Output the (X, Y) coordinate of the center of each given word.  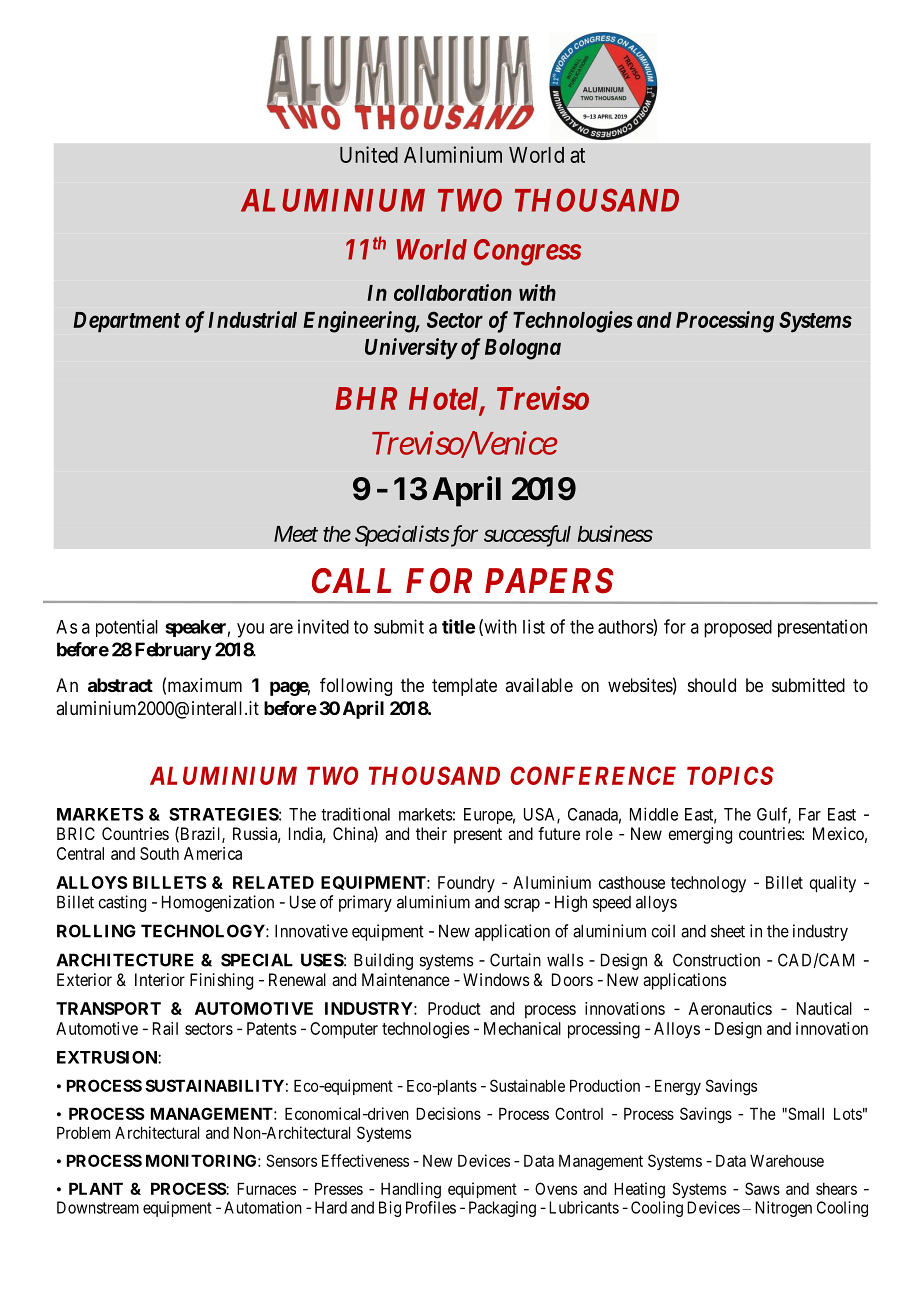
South (159, 853)
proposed (738, 629)
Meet (296, 534)
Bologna (523, 349)
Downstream (98, 1207)
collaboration (453, 292)
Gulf (774, 815)
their (431, 833)
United (369, 154)
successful (527, 536)
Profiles (431, 1207)
